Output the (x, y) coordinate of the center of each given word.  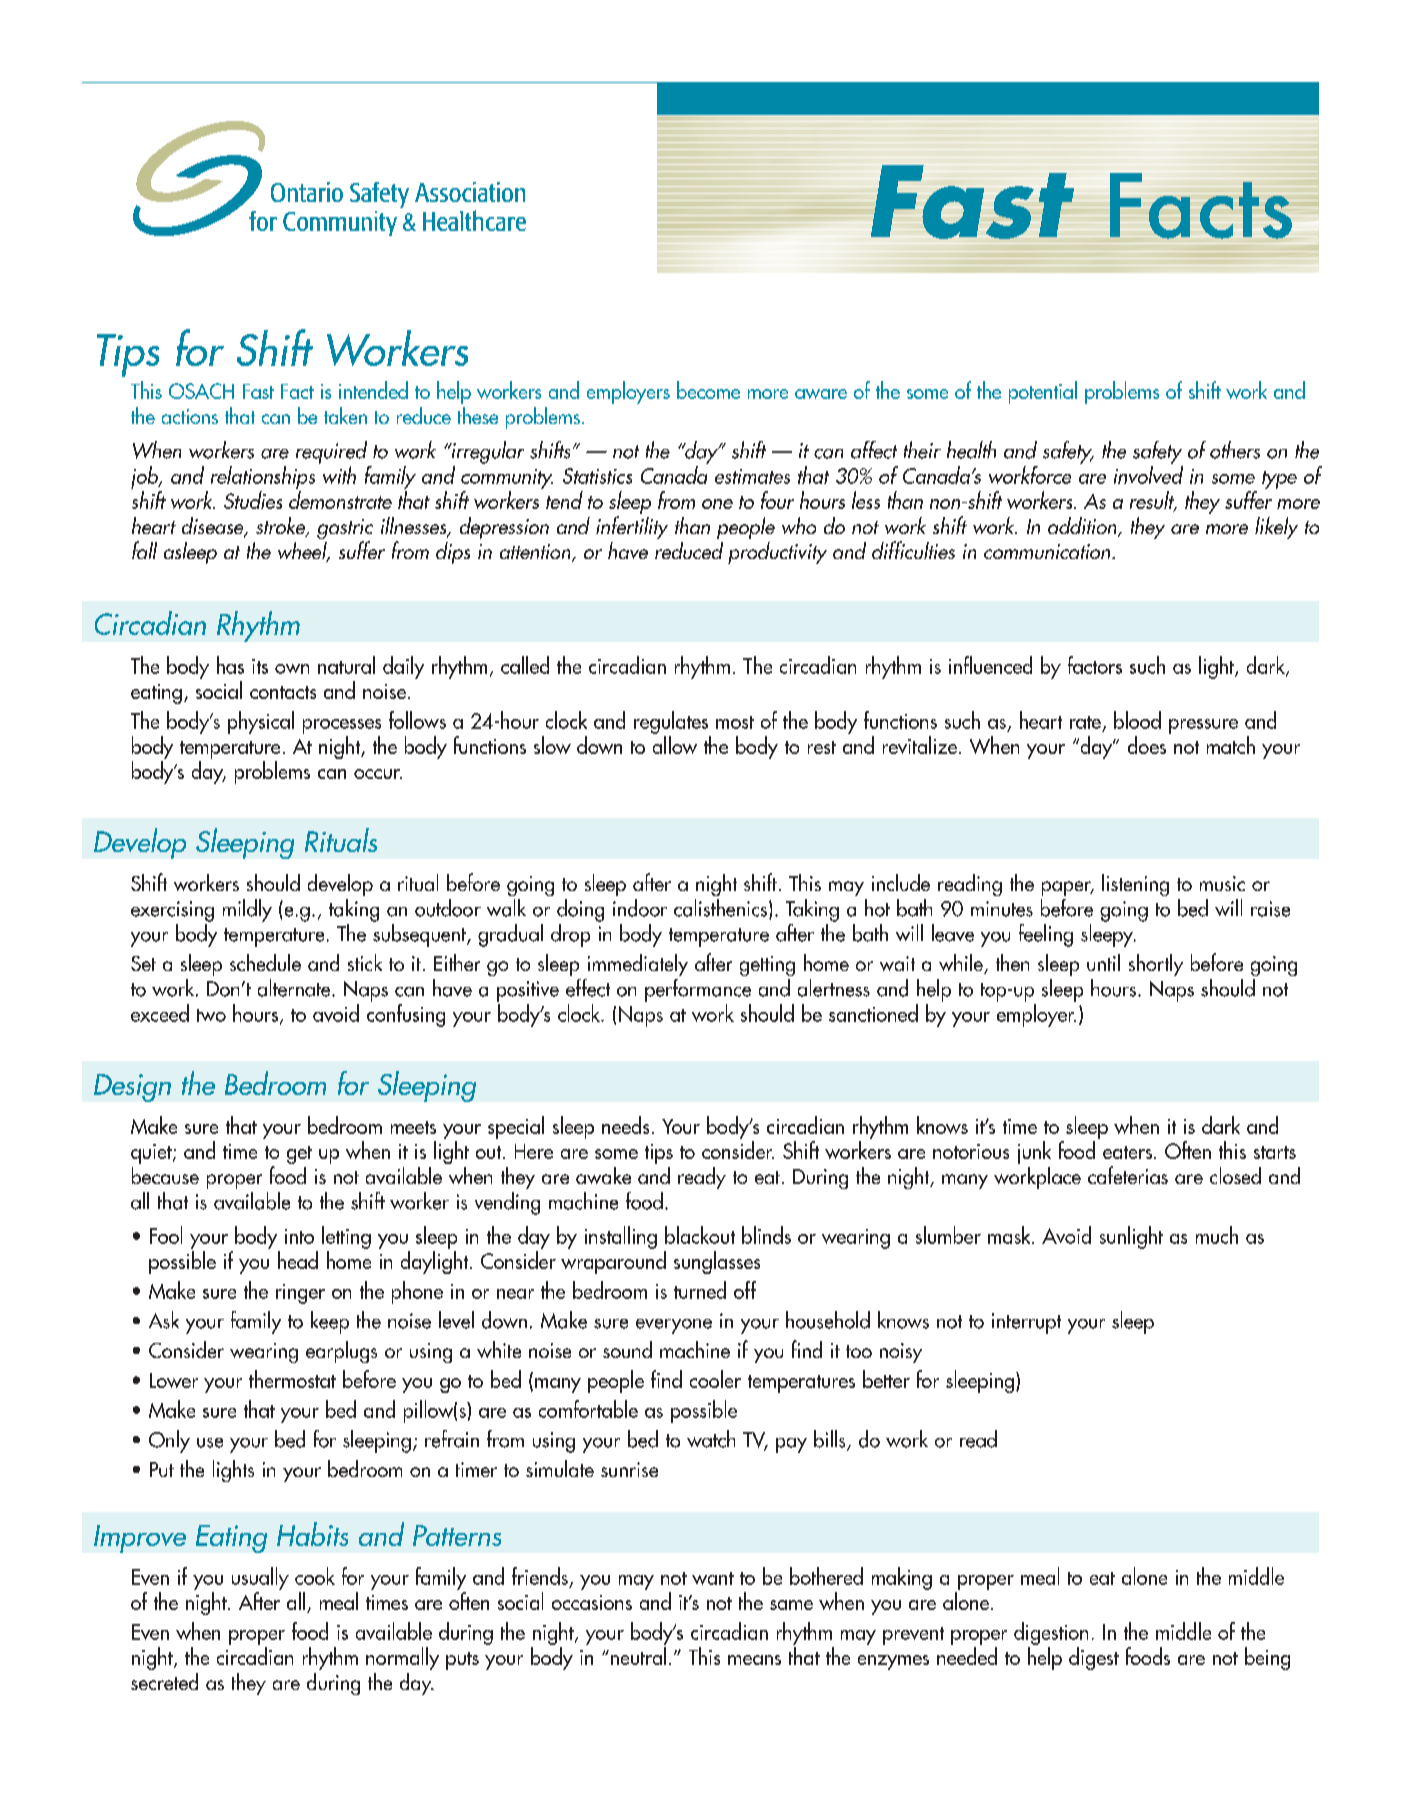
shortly (1156, 965)
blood (1137, 720)
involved (1148, 475)
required (331, 452)
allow (675, 745)
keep (330, 1322)
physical (261, 722)
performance (698, 990)
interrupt (1026, 1323)
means (754, 1660)
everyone (674, 1326)
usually (260, 1578)
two (211, 1015)
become (708, 390)
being (1267, 1658)
